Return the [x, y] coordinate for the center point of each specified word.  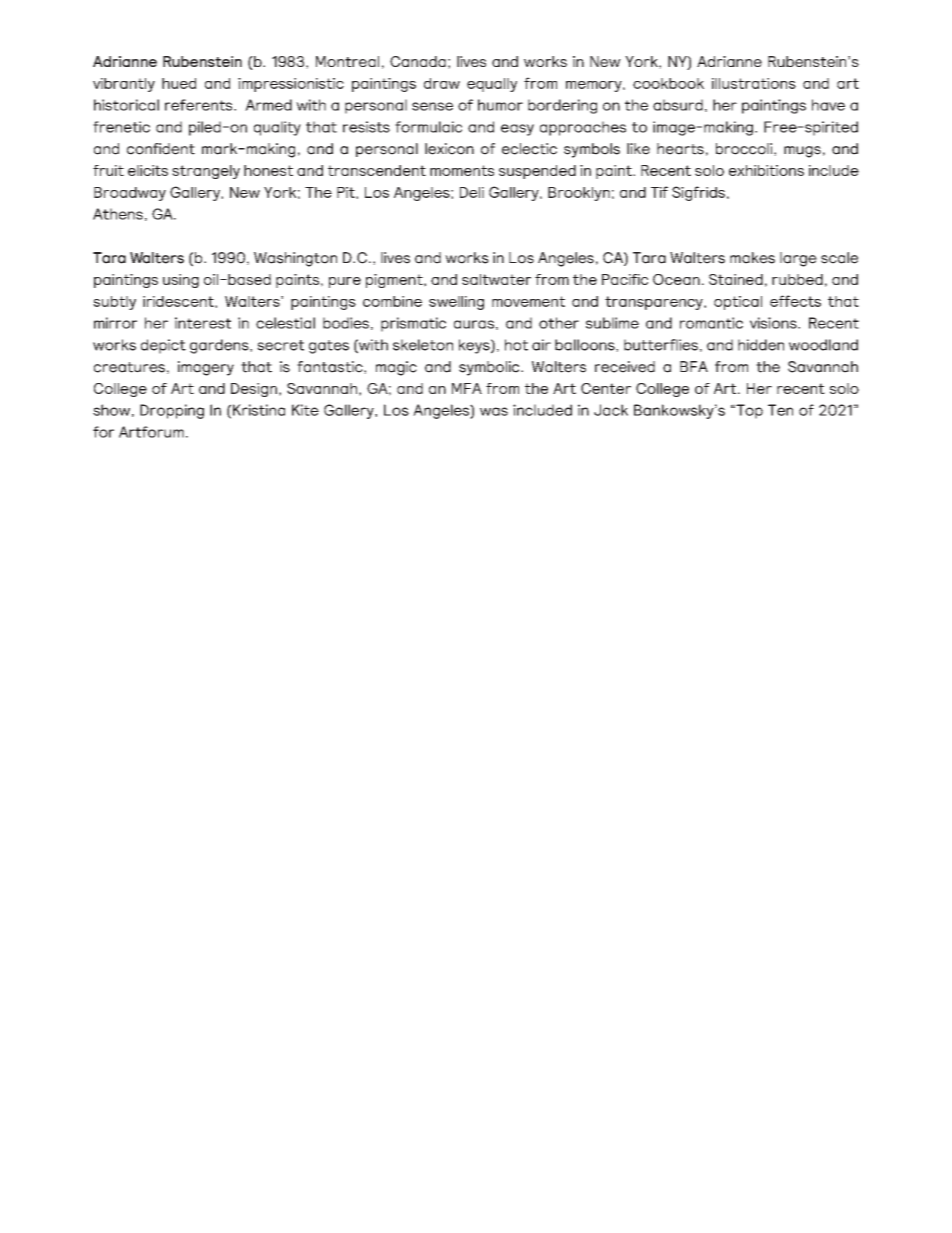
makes [752, 258]
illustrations [754, 83]
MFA [467, 388]
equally [492, 85]
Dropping [172, 411]
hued [179, 83]
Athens [118, 214]
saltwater [496, 279]
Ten [780, 410]
